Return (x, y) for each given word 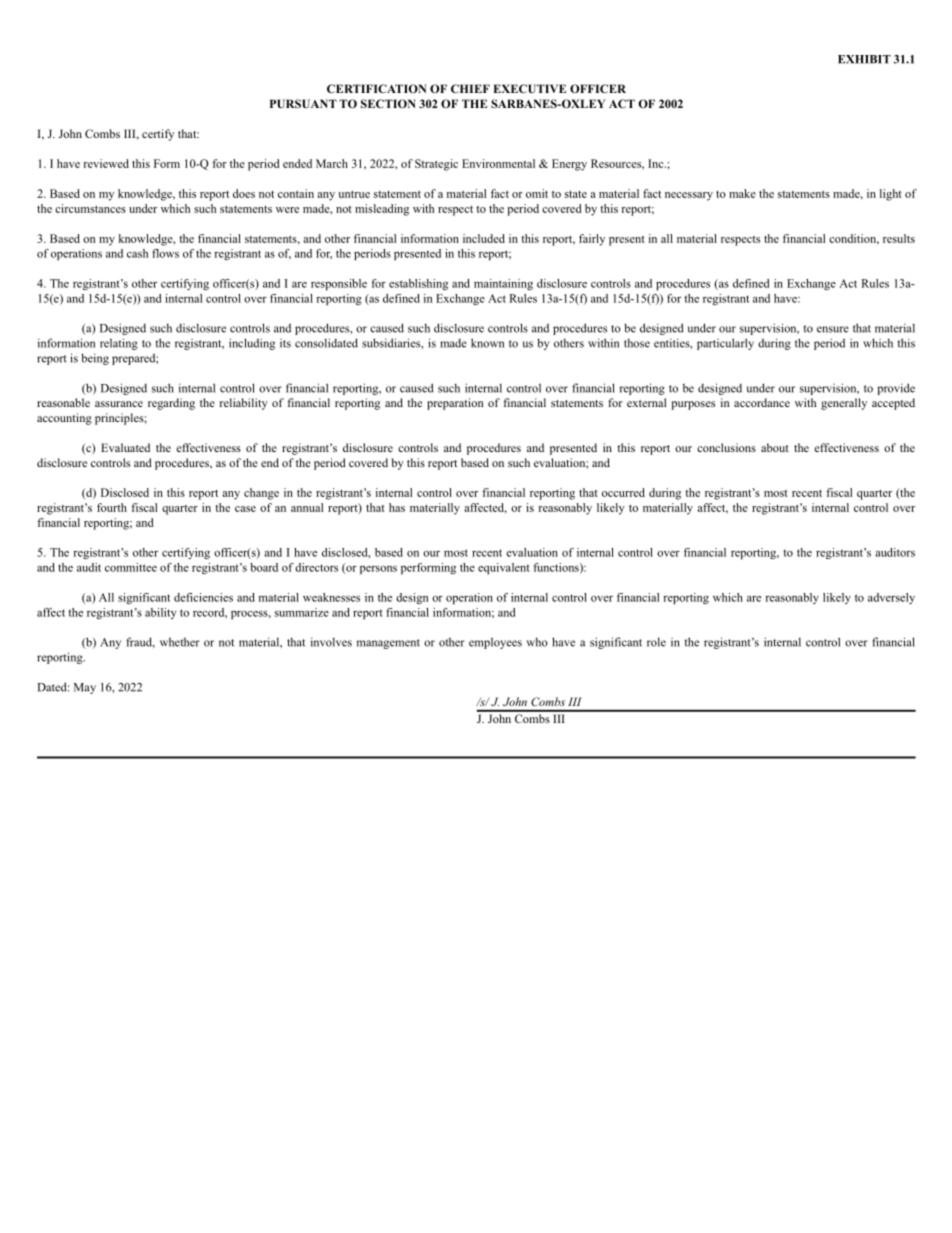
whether (180, 642)
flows (165, 253)
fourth (112, 507)
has (397, 507)
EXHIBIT (864, 59)
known (487, 343)
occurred (623, 492)
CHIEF (470, 88)
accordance (762, 402)
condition (854, 239)
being (95, 359)
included (484, 238)
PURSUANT (303, 103)
